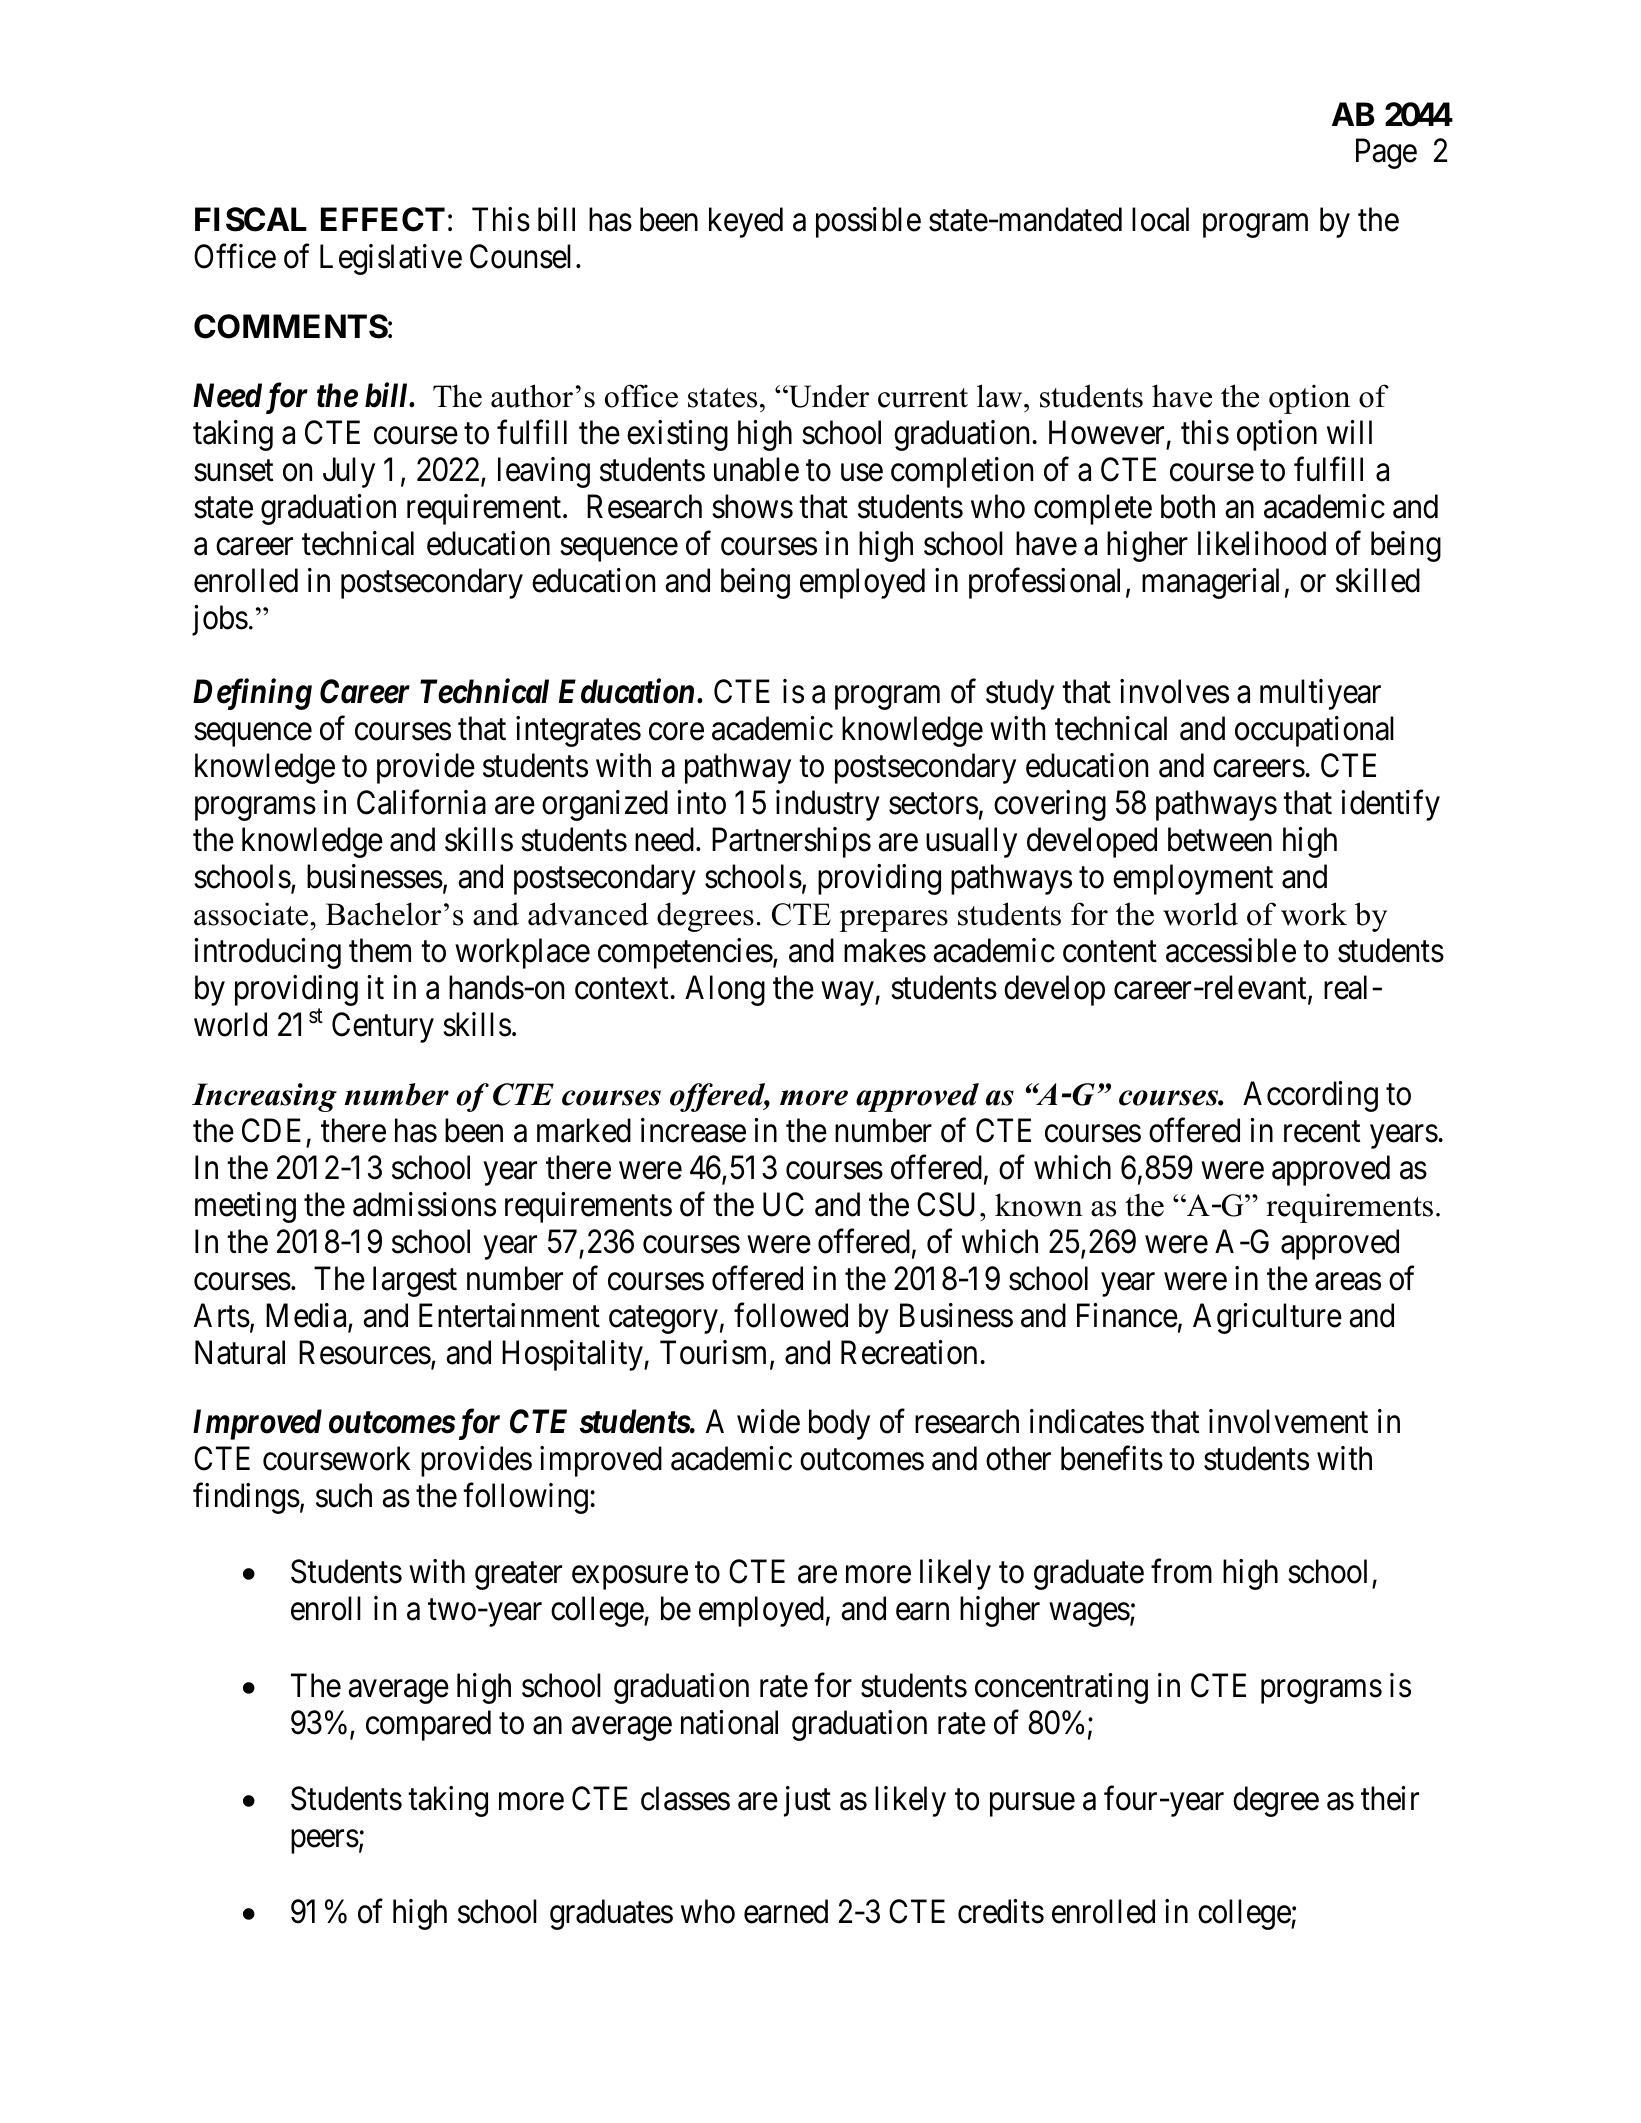 This document has width=1641, height=2123. Describe the element at coordinates (1310, 1096) in the document. I see `According` at that location.
